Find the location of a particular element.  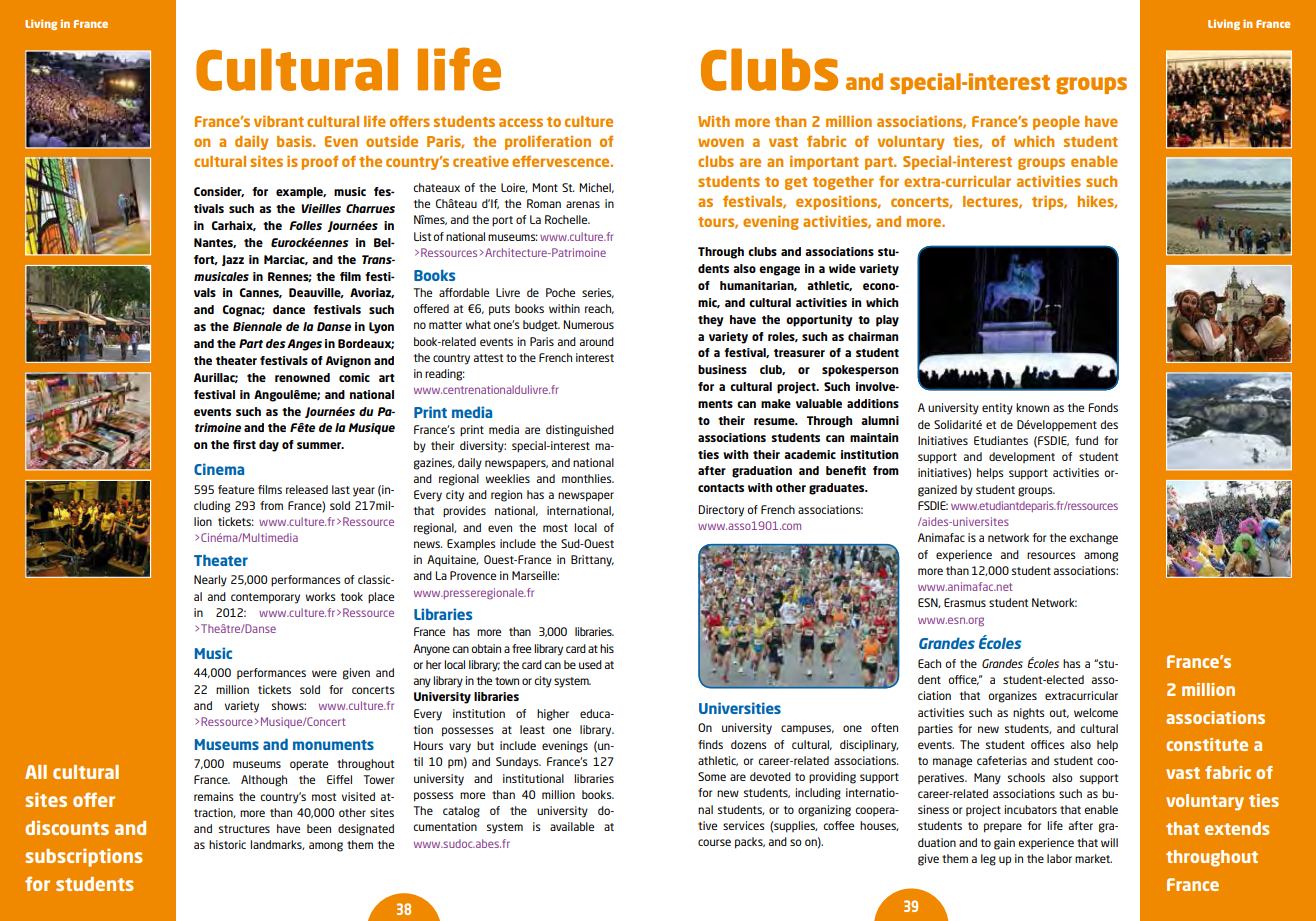

historic is located at coordinates (227, 844).
